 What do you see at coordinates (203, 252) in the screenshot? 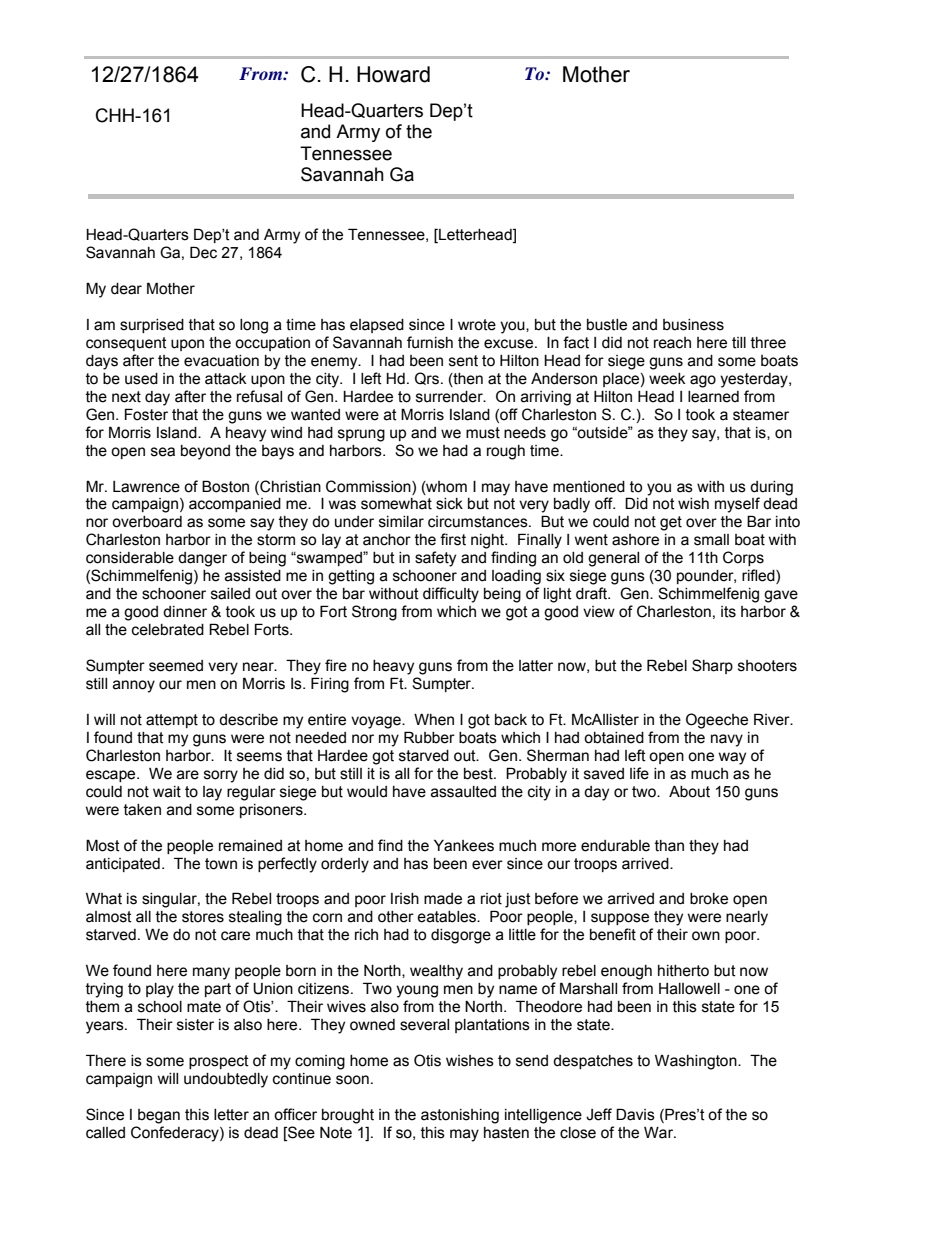
I see `Dec` at bounding box center [203, 252].
